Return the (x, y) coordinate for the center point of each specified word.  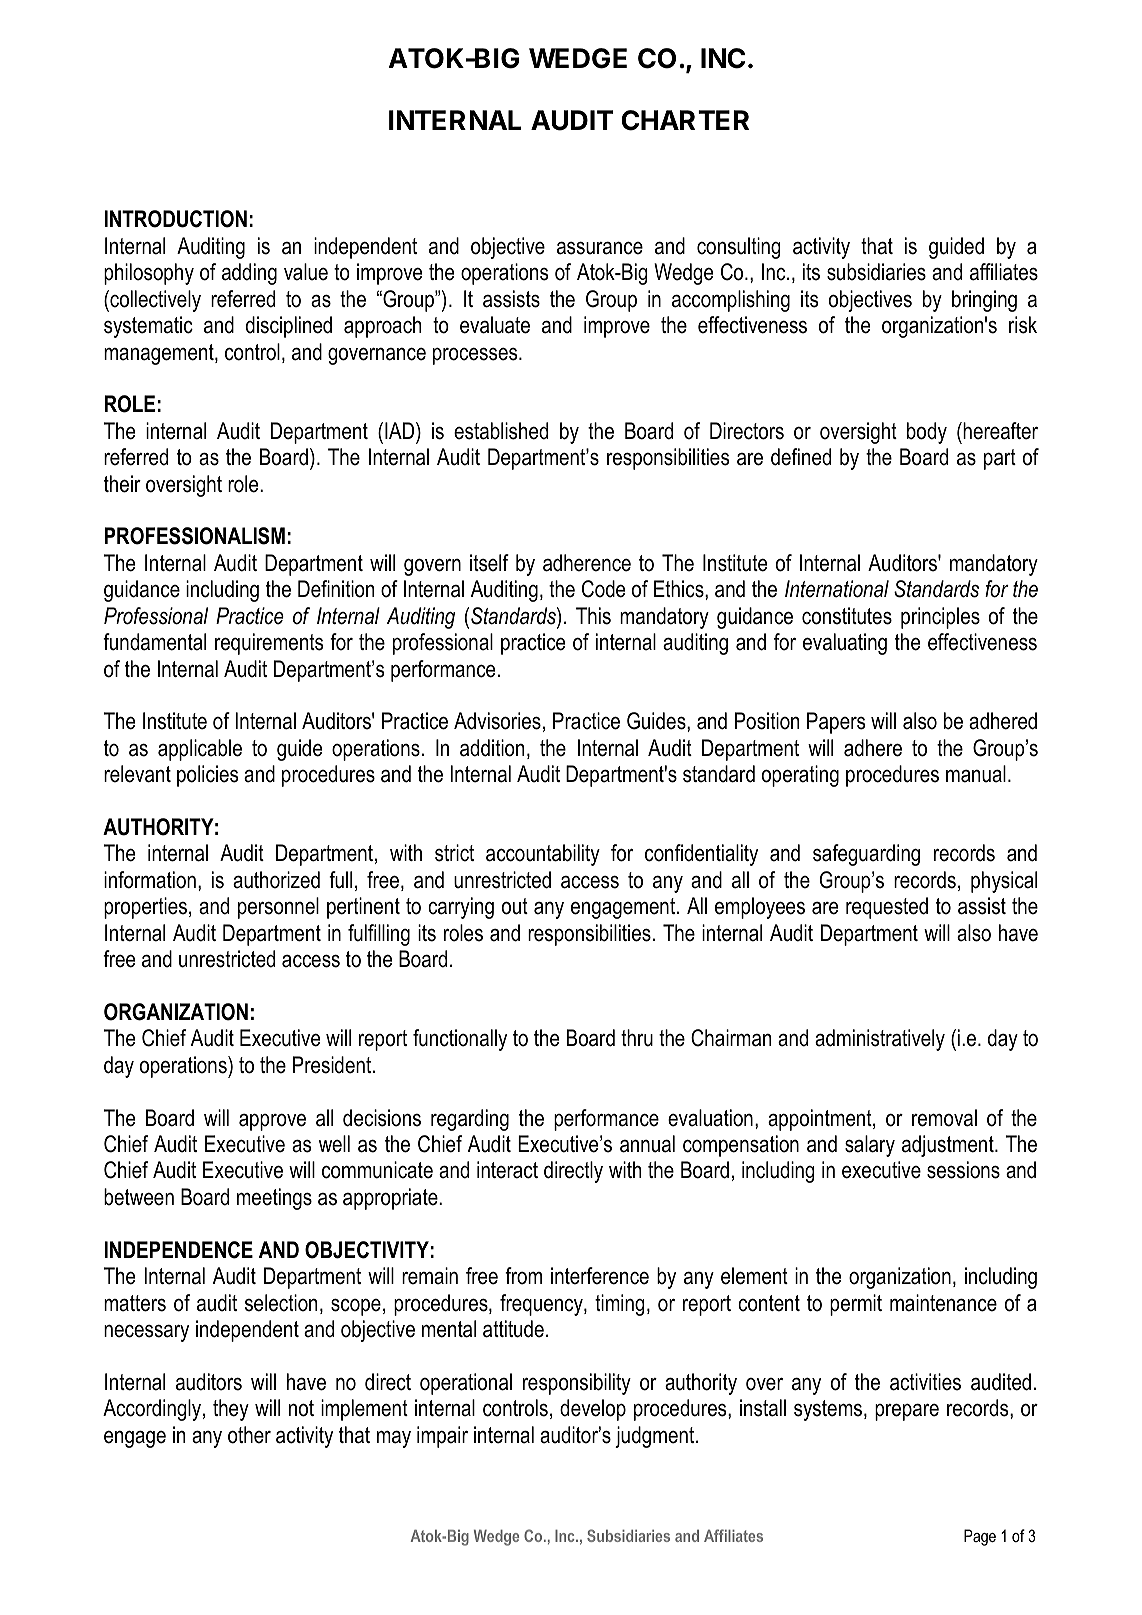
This (593, 616)
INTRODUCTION (175, 219)
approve (272, 1122)
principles (940, 618)
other (249, 1435)
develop (593, 1410)
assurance (600, 248)
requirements (269, 644)
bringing (984, 301)
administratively (880, 1040)
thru (637, 1038)
